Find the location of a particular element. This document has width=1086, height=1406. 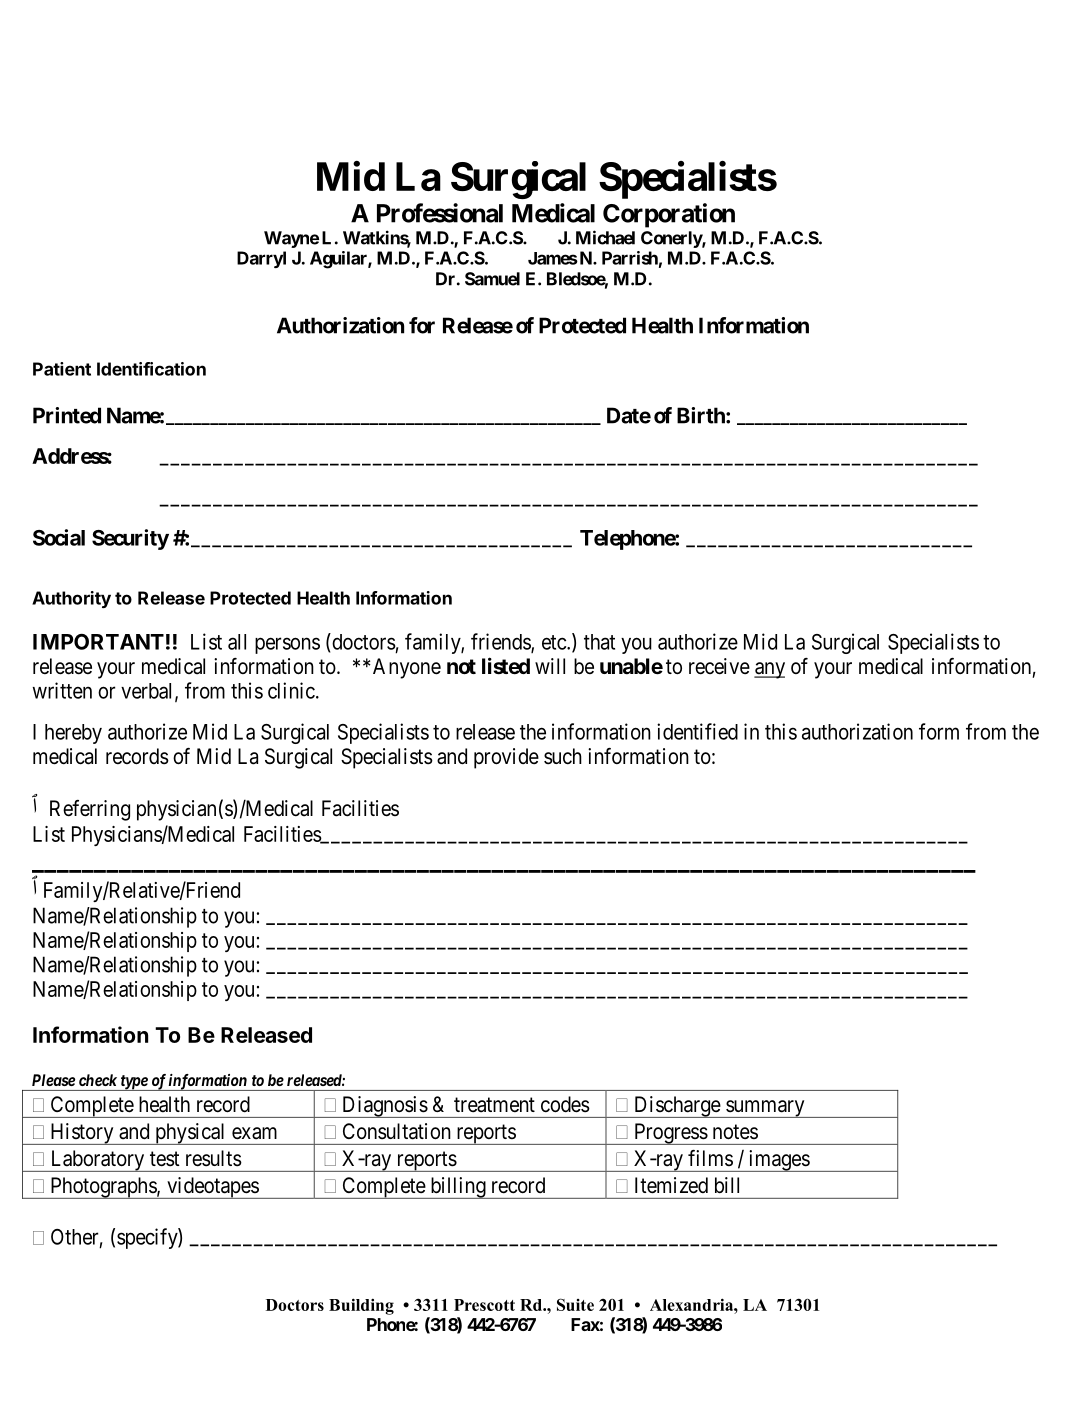

Corporation is located at coordinates (669, 215).
